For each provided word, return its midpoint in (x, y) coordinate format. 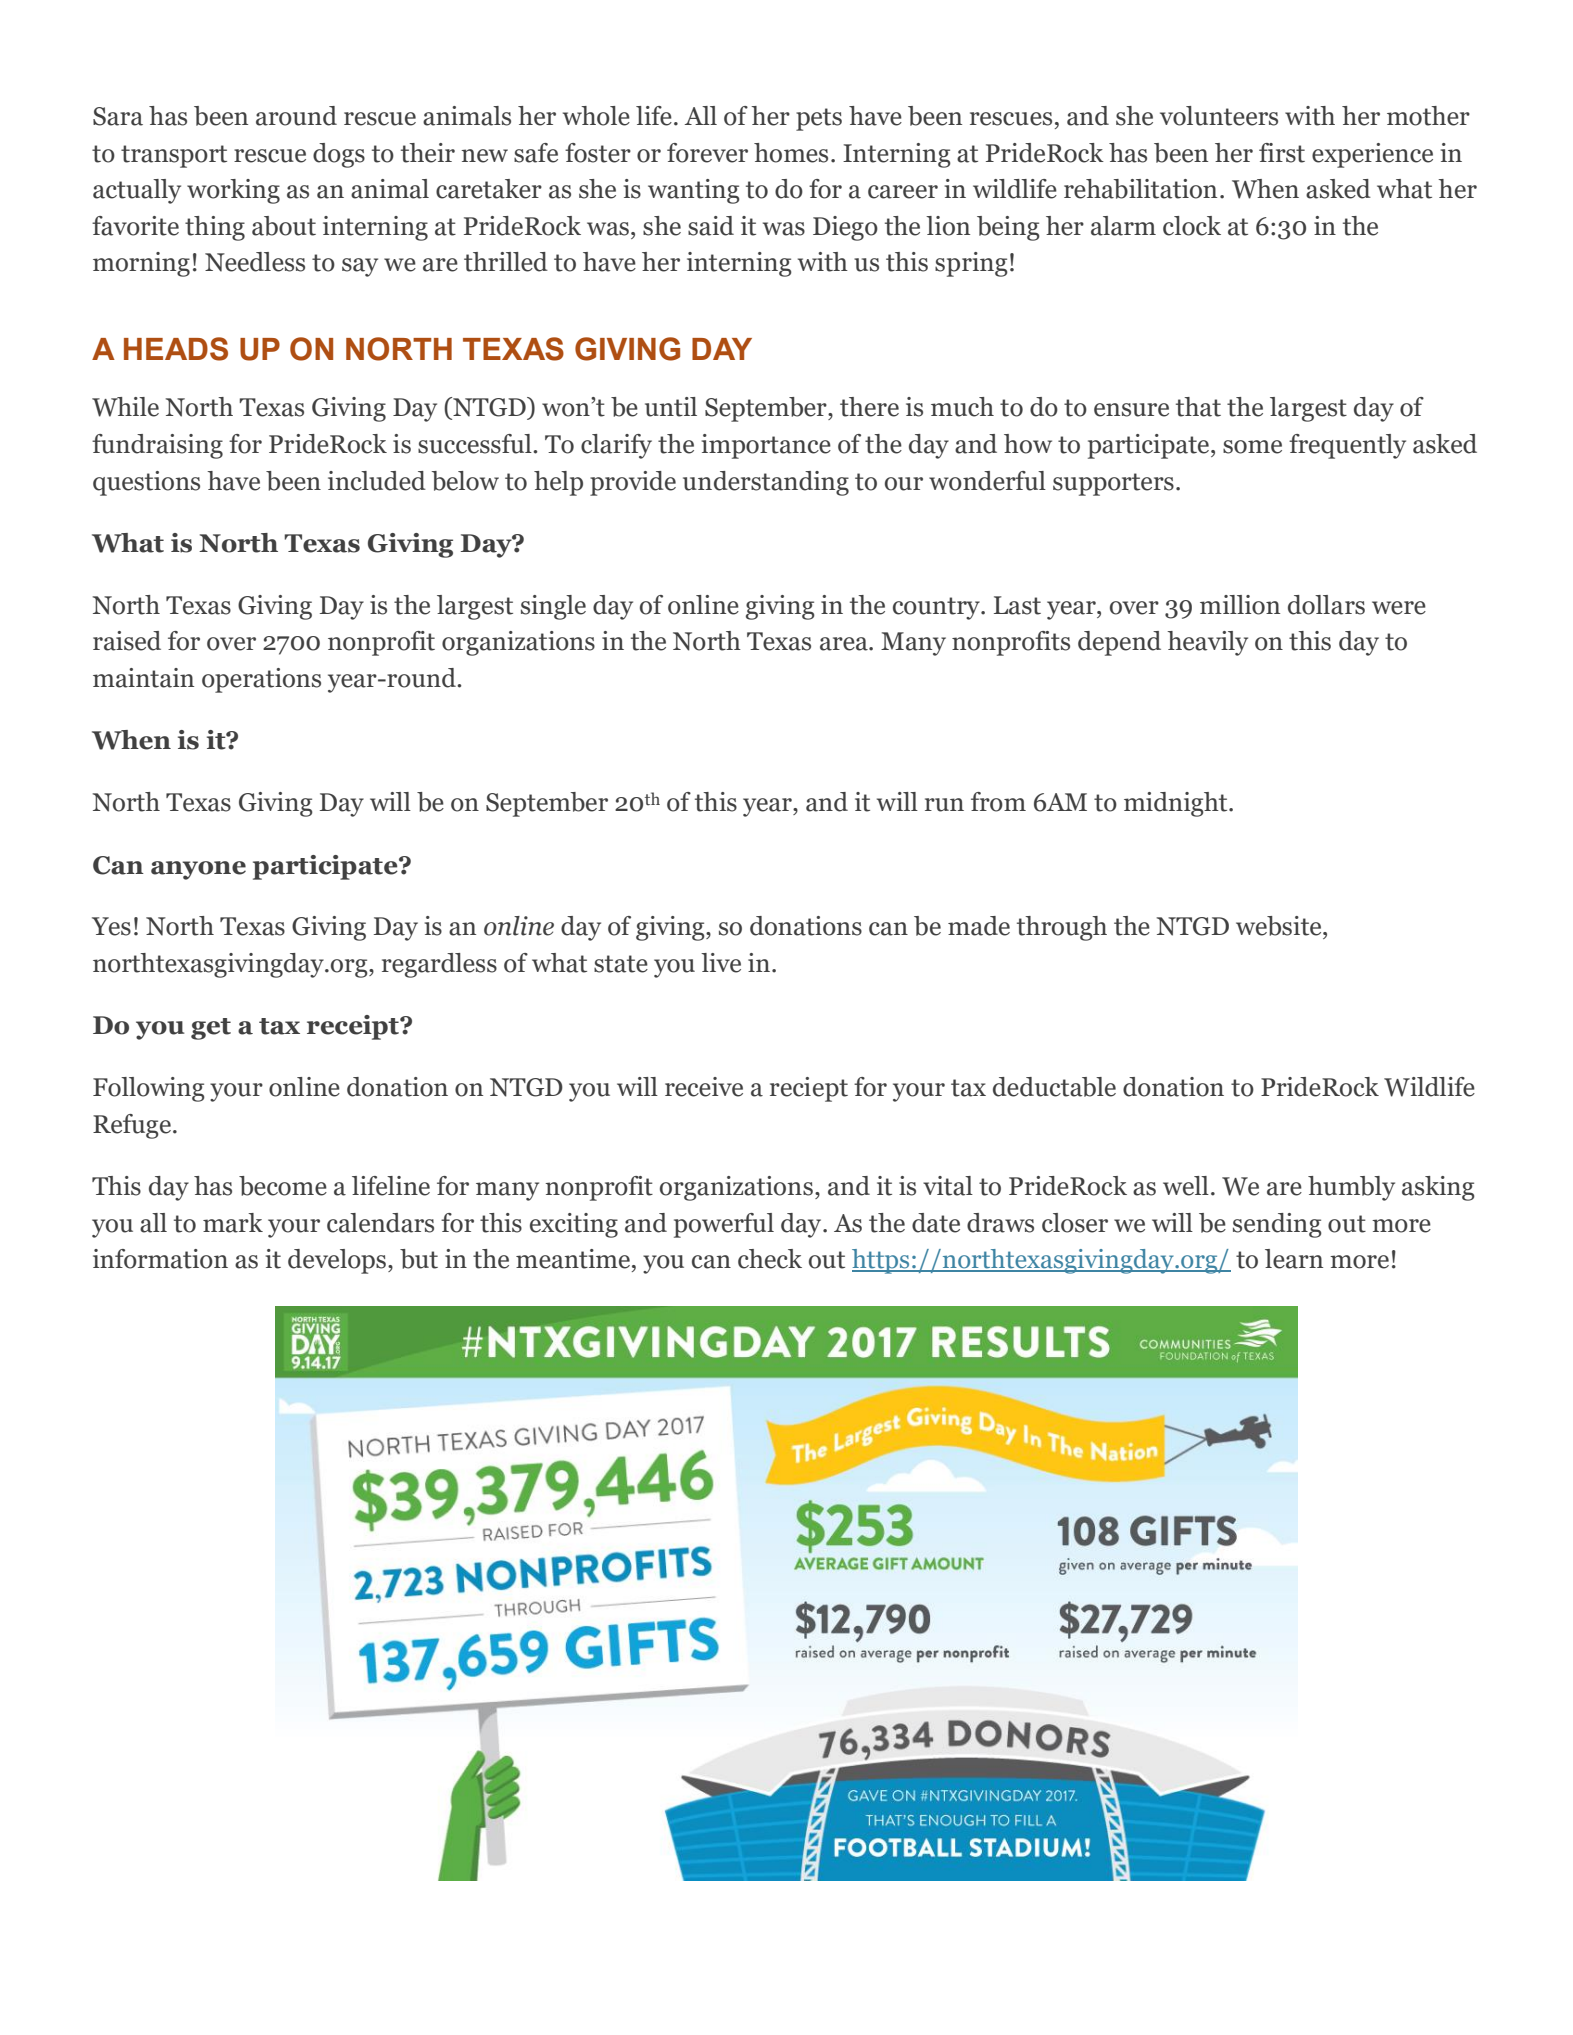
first (1282, 153)
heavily (1207, 643)
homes (791, 153)
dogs (339, 155)
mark (233, 1223)
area (845, 644)
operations (261, 680)
